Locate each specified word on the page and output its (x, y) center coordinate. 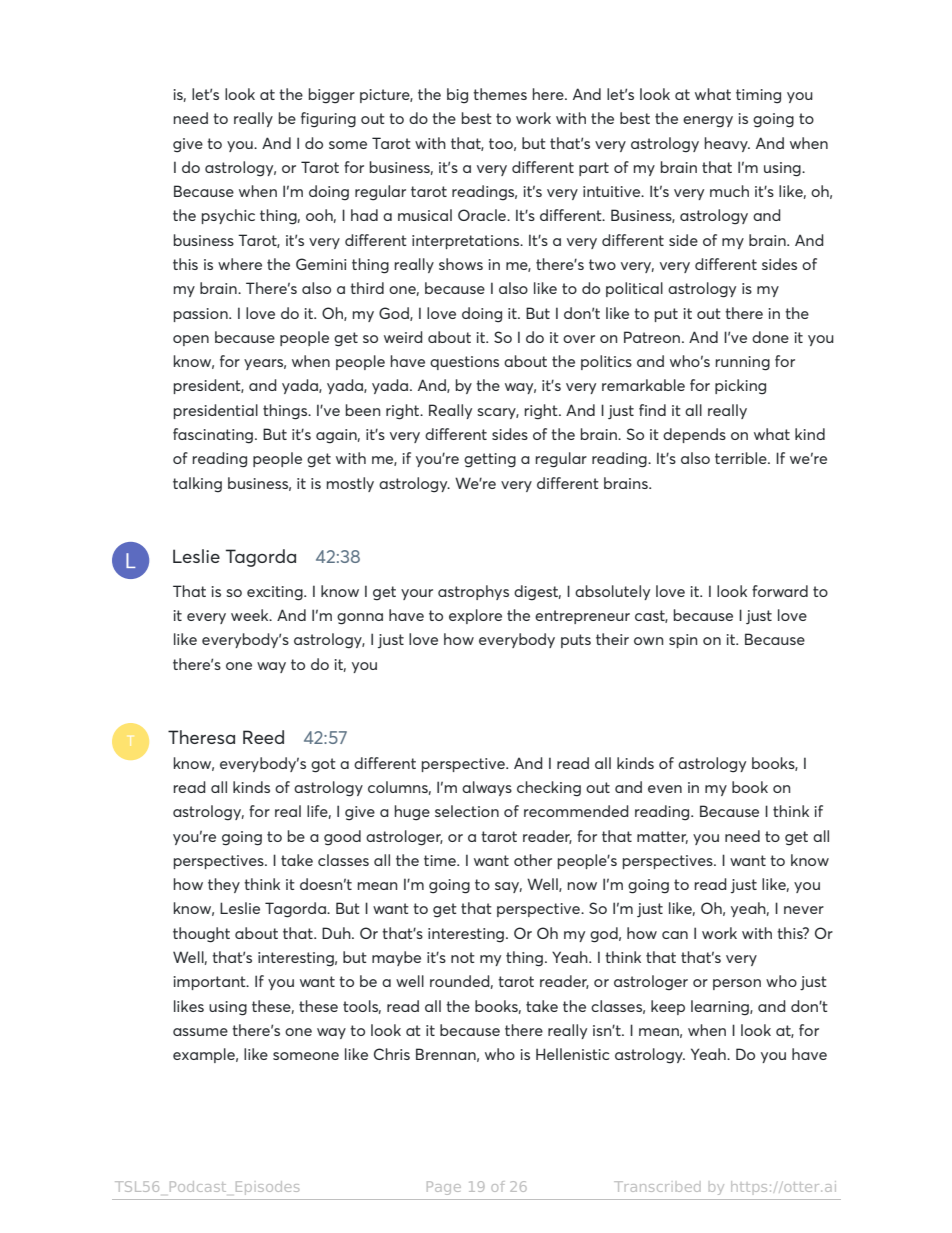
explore (475, 616)
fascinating (213, 436)
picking (740, 387)
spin (683, 641)
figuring (328, 120)
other (533, 860)
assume (200, 1032)
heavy (727, 144)
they (224, 885)
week (251, 615)
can (675, 935)
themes (500, 94)
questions (464, 363)
